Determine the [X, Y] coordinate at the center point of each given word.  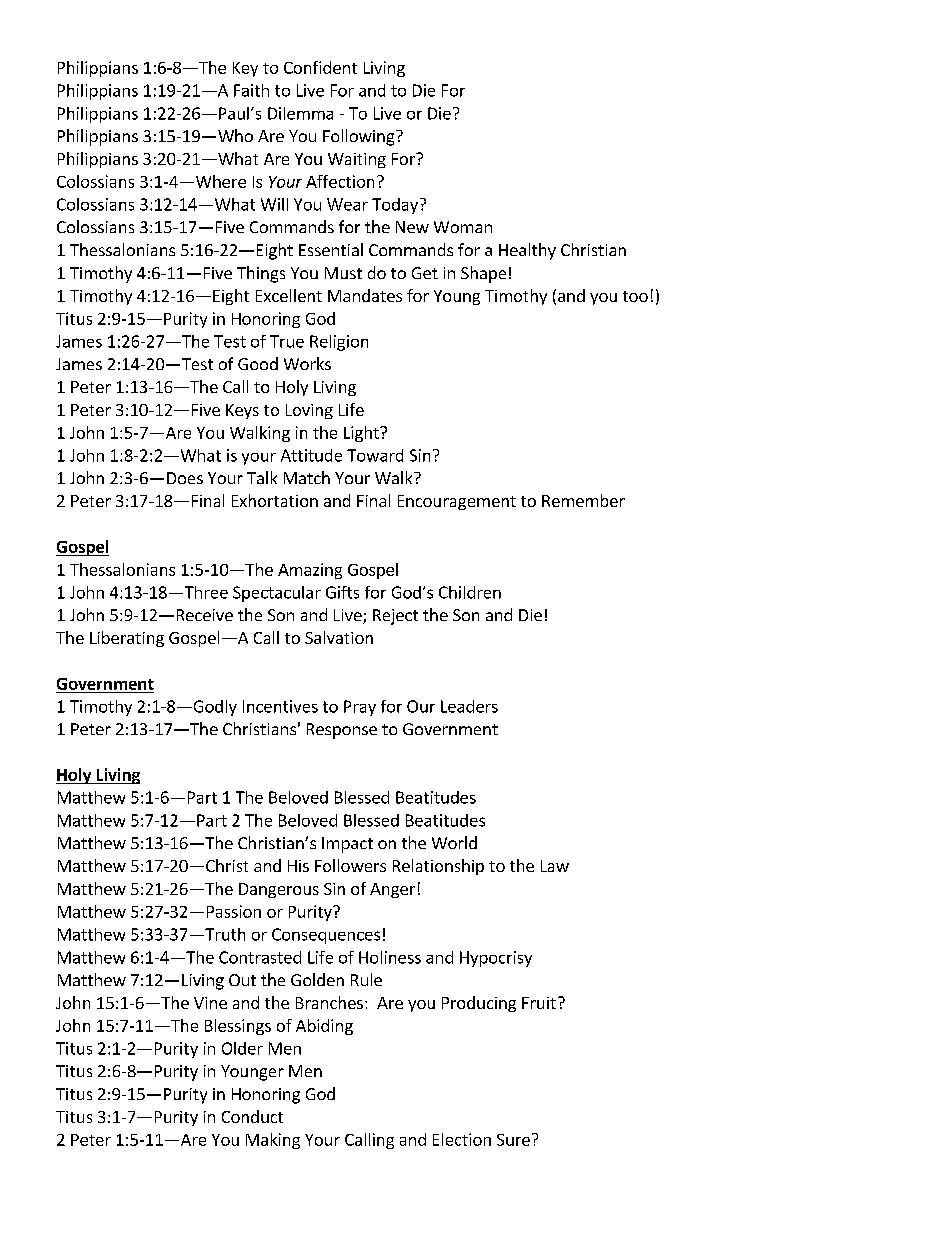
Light [362, 434]
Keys [242, 411]
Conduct [252, 1116]
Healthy [527, 251]
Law [555, 866]
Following [360, 137]
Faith [251, 90]
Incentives [280, 706]
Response [342, 731]
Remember [583, 500]
